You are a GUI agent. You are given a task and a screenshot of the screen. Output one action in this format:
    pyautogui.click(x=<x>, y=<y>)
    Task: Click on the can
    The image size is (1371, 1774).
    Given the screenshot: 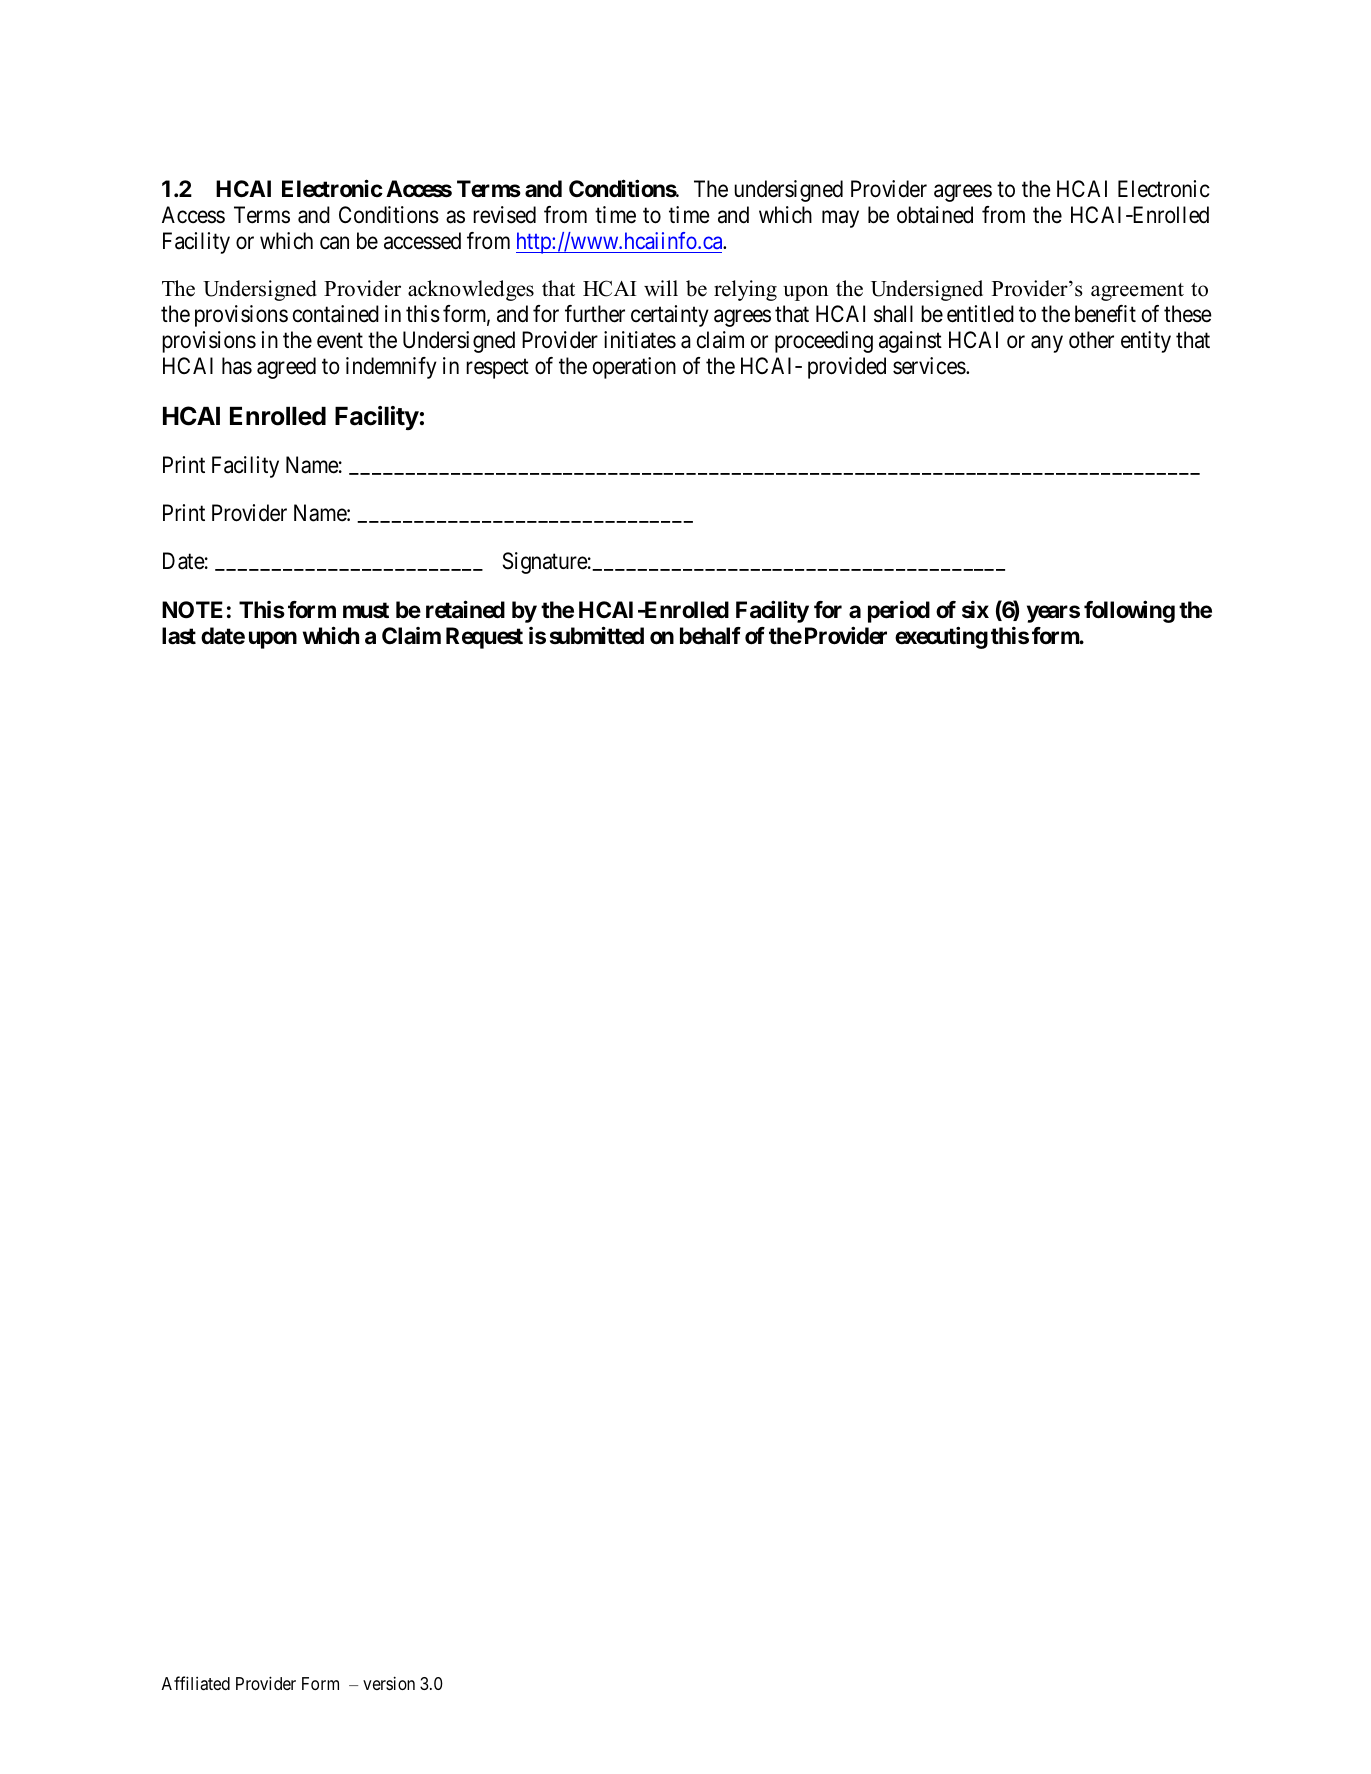 What is the action you would take?
    pyautogui.click(x=334, y=243)
